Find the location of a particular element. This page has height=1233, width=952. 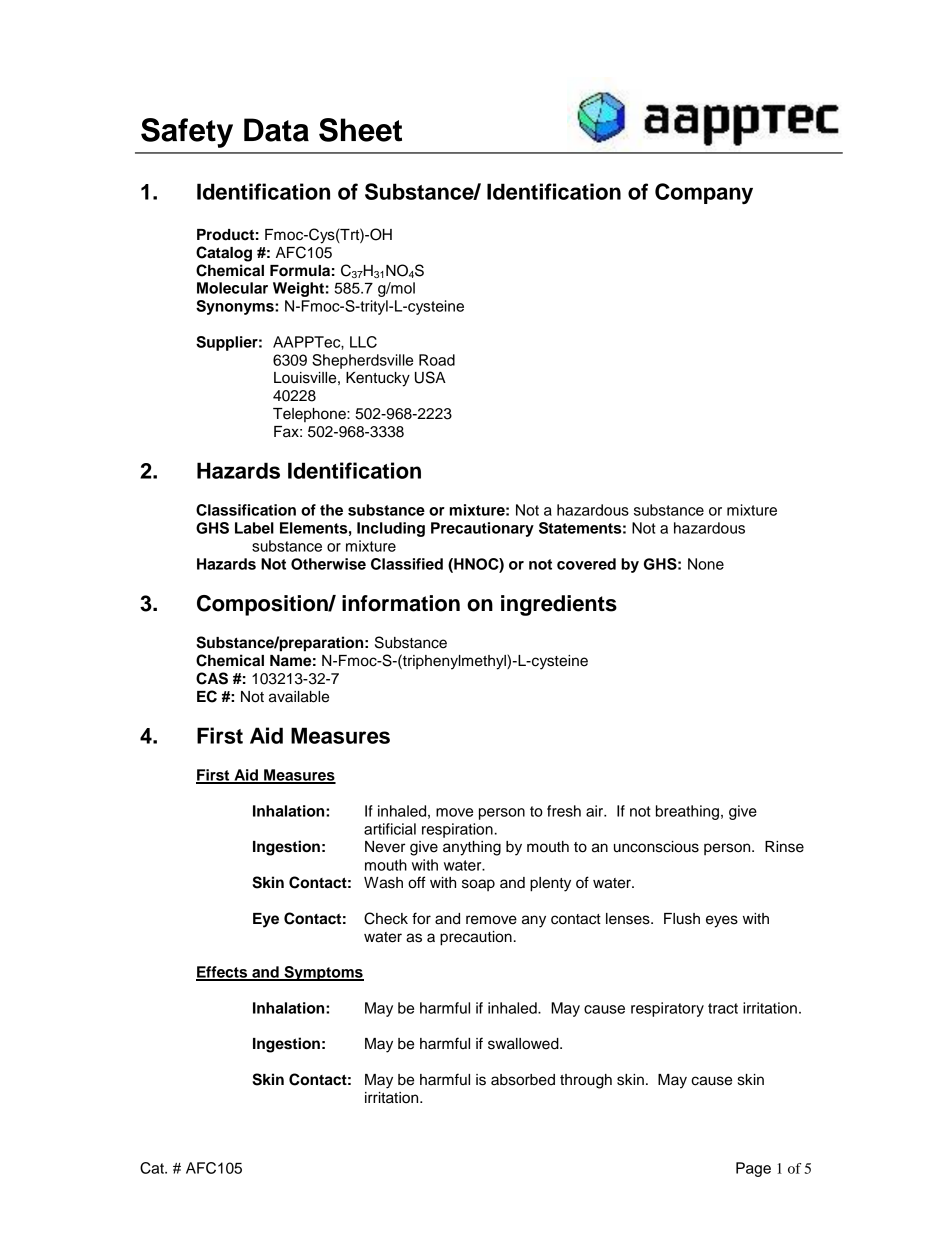

Classified is located at coordinates (407, 564).
